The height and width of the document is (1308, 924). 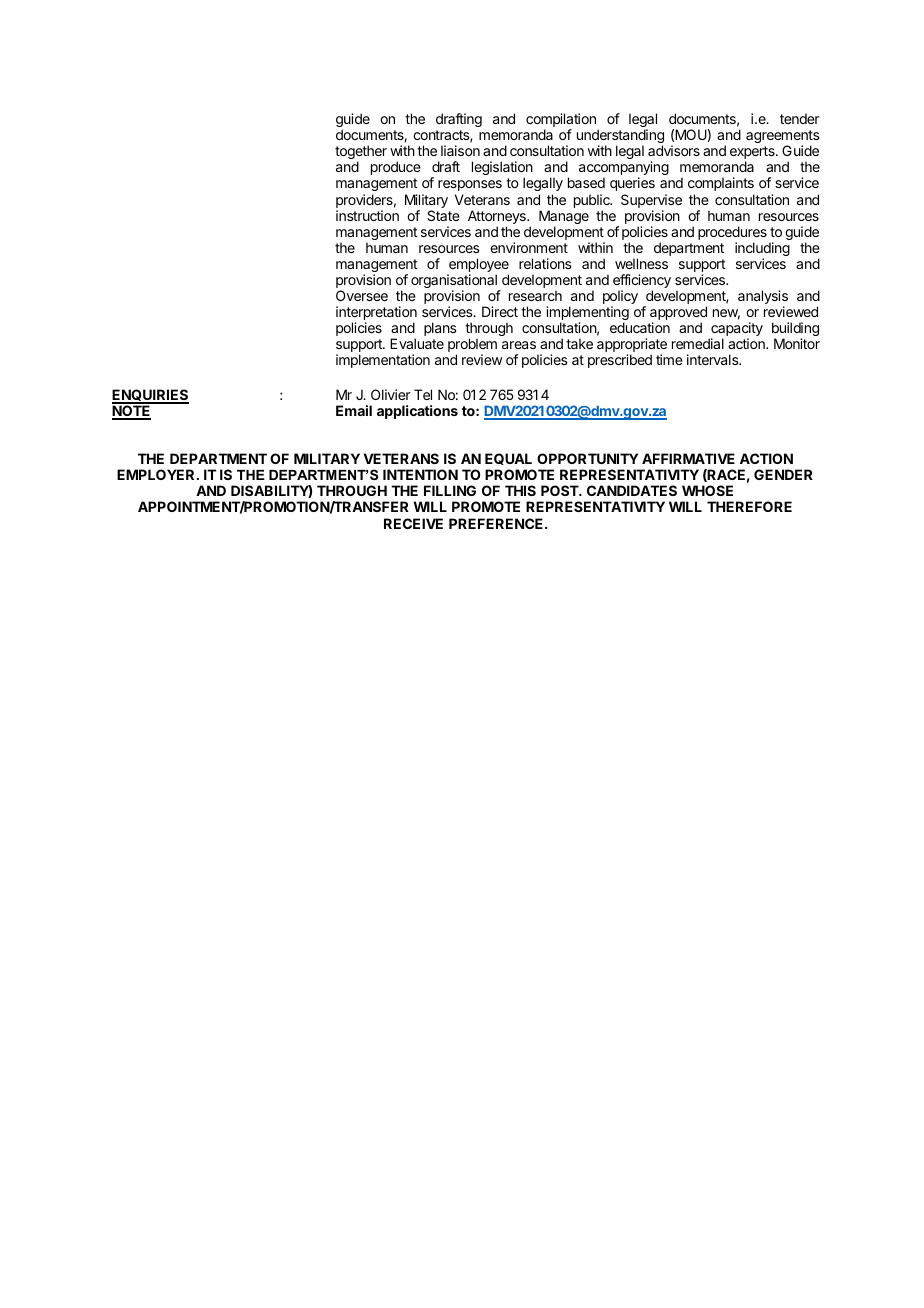 I want to click on agreements, so click(x=783, y=138).
